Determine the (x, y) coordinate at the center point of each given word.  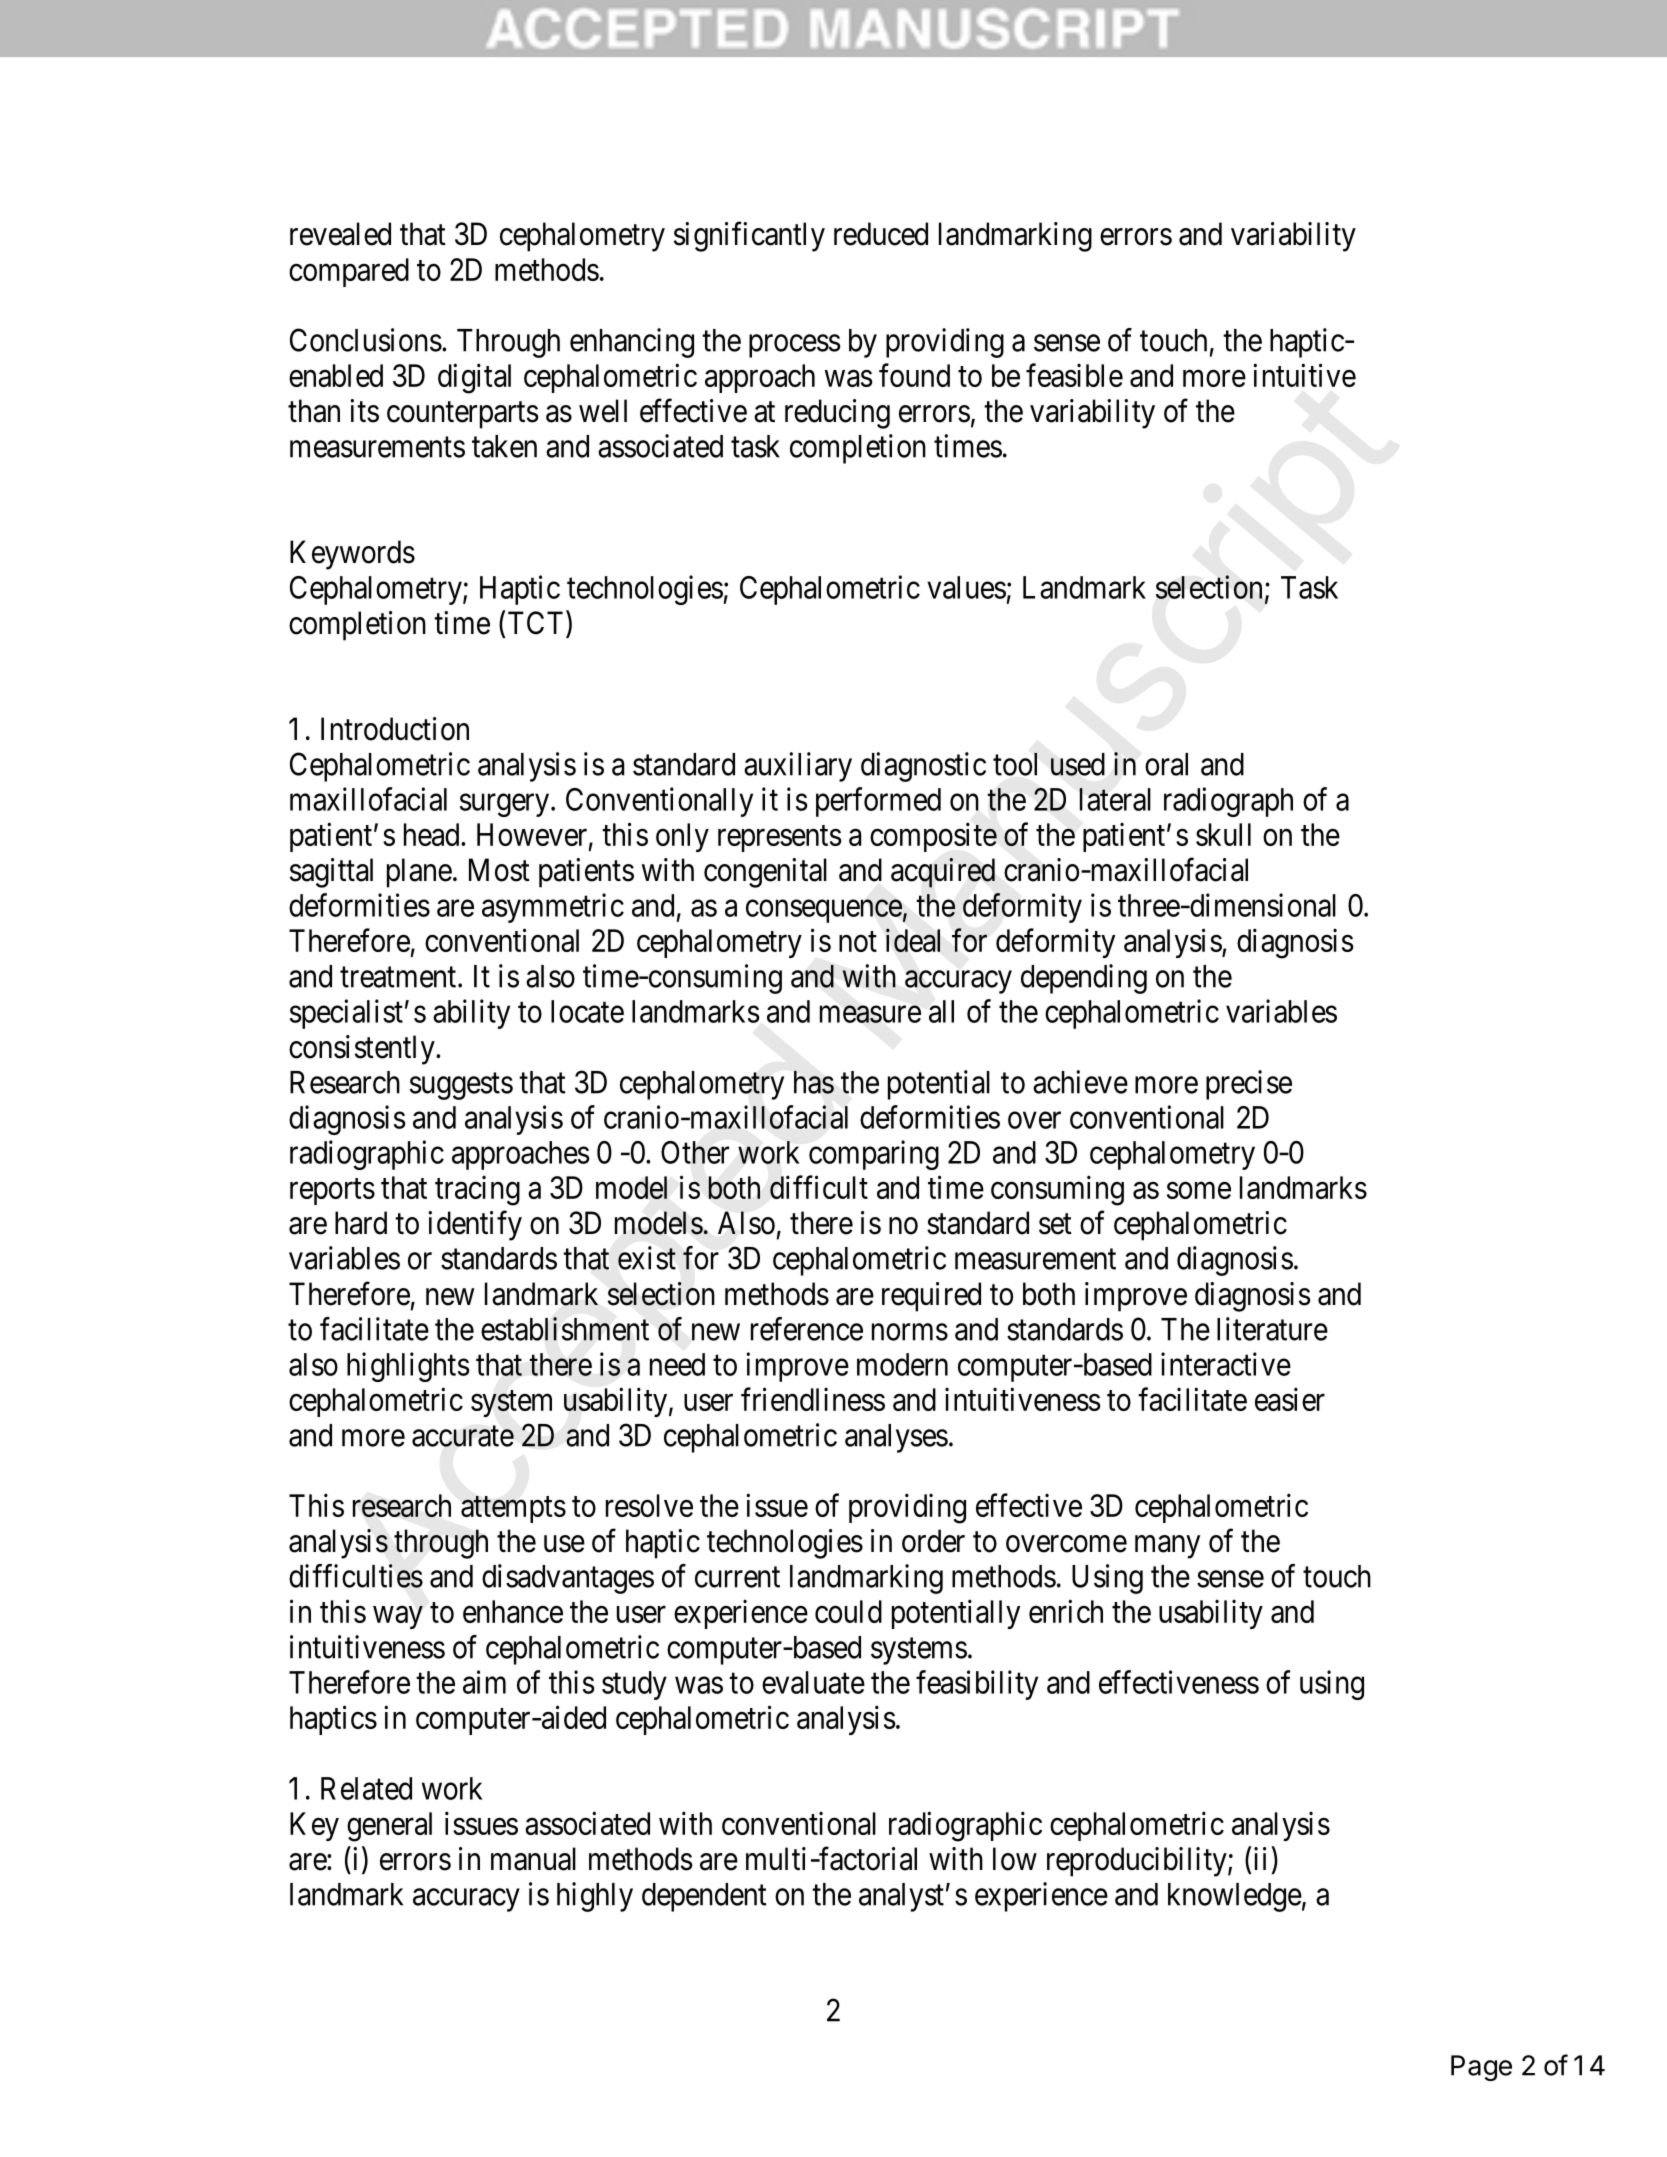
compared (349, 272)
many (1167, 1547)
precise (1249, 1085)
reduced (881, 234)
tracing (477, 1190)
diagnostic (923, 767)
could (848, 1611)
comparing (874, 1155)
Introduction (395, 729)
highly (595, 1897)
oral (1166, 764)
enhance (513, 1611)
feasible (1074, 375)
